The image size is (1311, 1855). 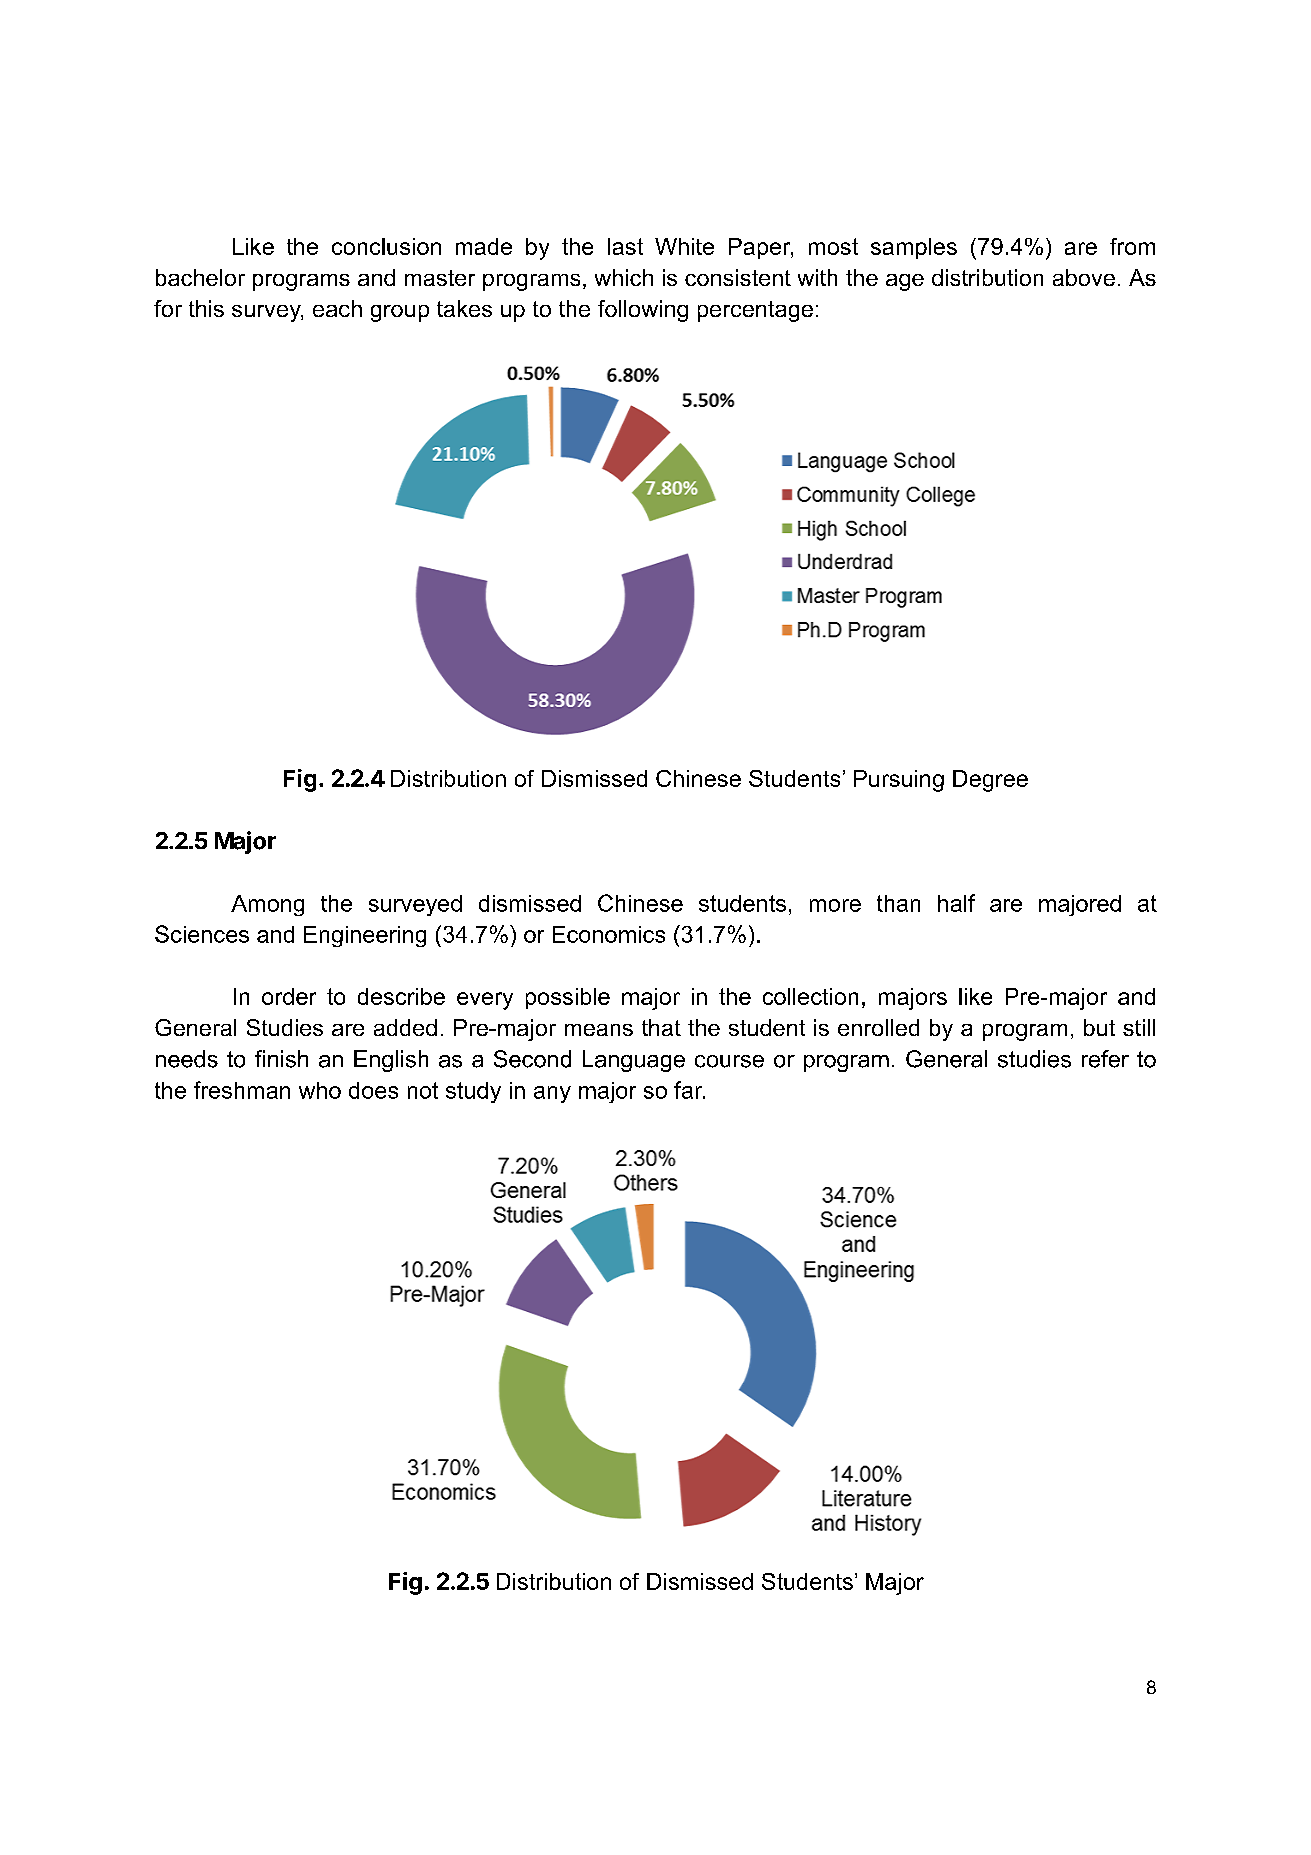 What do you see at coordinates (281, 1059) in the screenshot?
I see `finish` at bounding box center [281, 1059].
